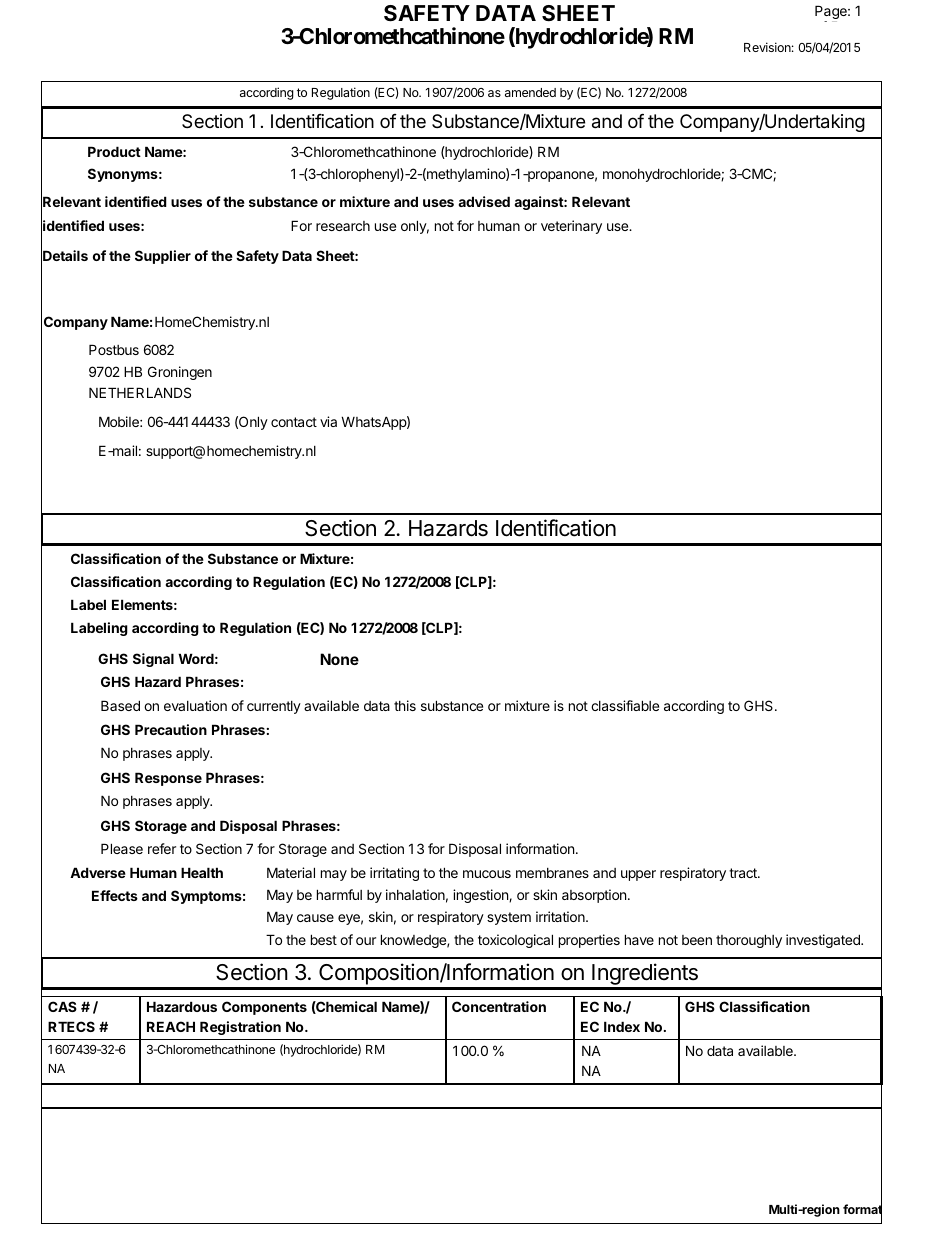 The image size is (952, 1233). Describe the element at coordinates (328, 421) in the document. I see `via` at that location.
